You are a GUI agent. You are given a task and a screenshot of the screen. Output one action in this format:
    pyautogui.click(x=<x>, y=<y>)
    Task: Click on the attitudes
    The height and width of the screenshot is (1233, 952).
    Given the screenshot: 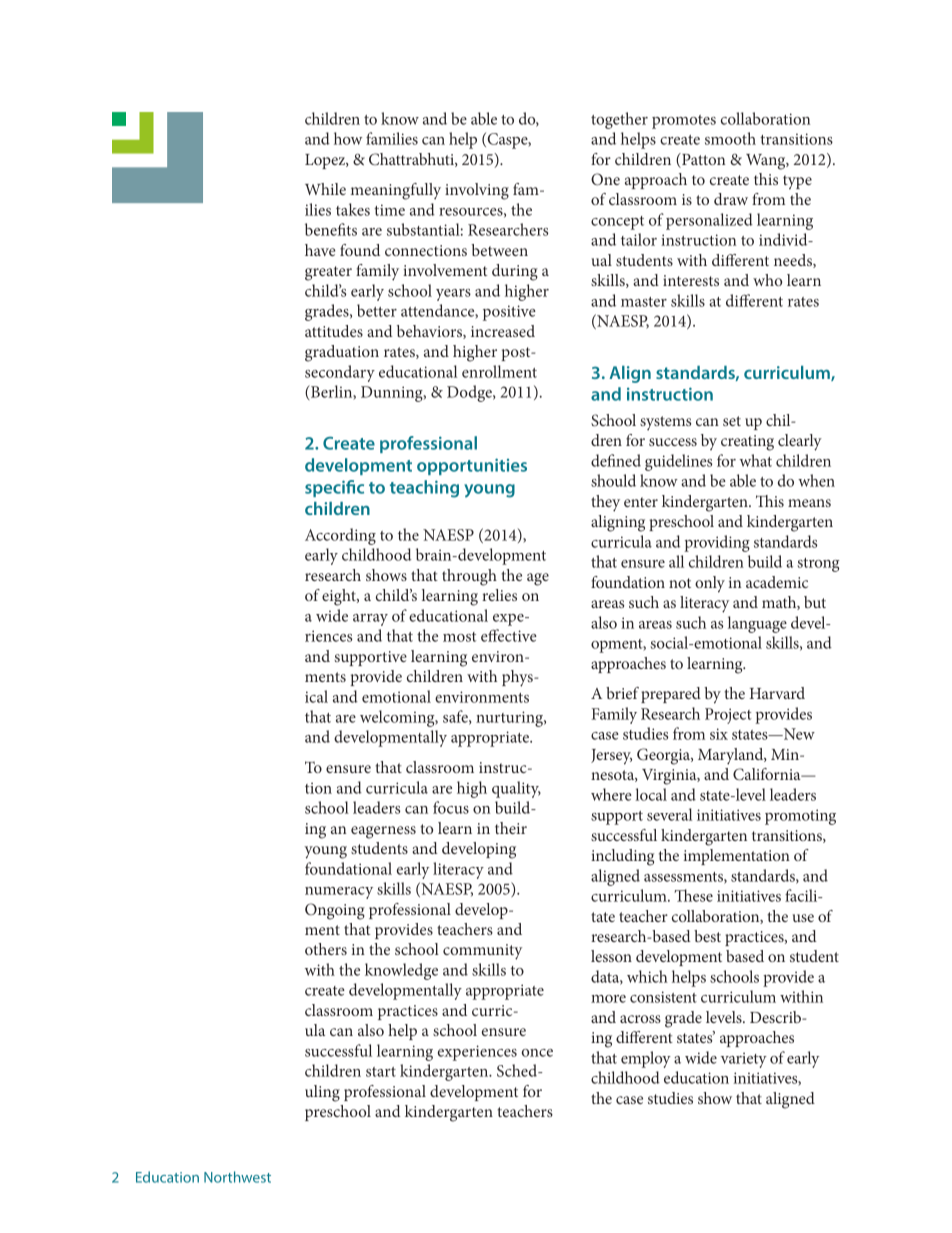 What is the action you would take?
    pyautogui.click(x=334, y=331)
